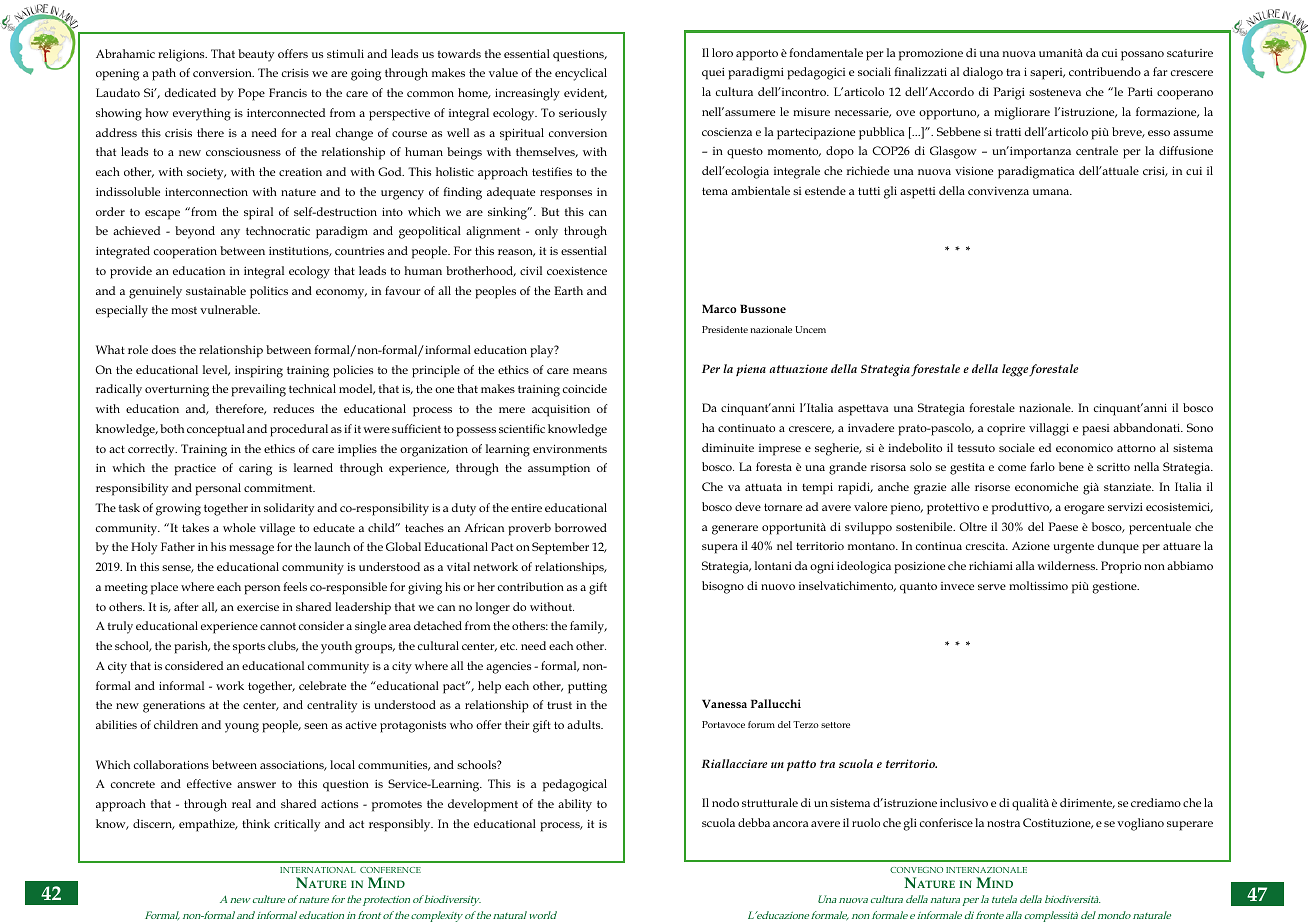  What do you see at coordinates (570, 449) in the screenshot?
I see `environments` at bounding box center [570, 449].
